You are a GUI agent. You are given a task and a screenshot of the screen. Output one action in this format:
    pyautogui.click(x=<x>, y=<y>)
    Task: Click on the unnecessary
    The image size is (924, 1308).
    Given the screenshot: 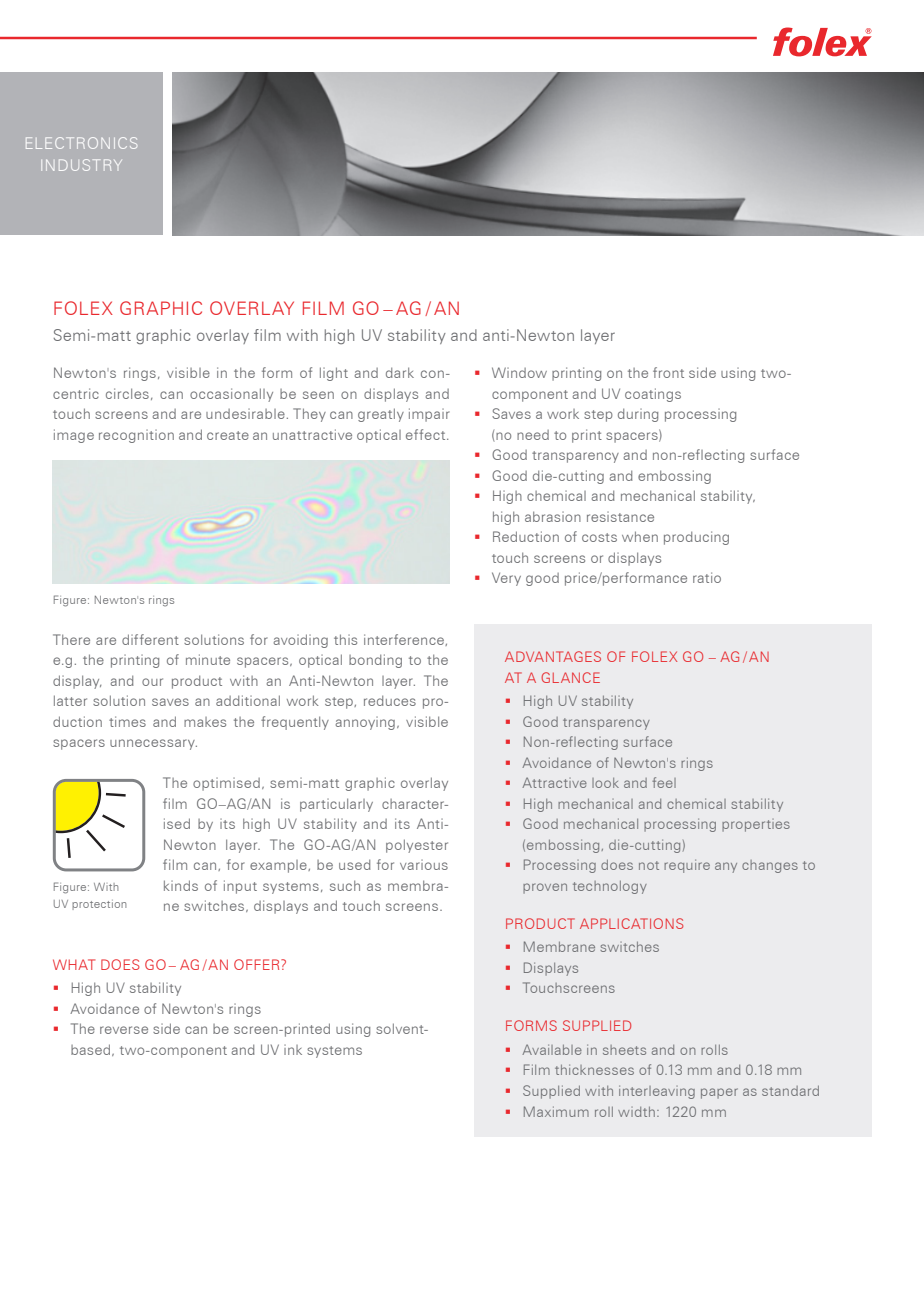 What is the action you would take?
    pyautogui.click(x=153, y=744)
